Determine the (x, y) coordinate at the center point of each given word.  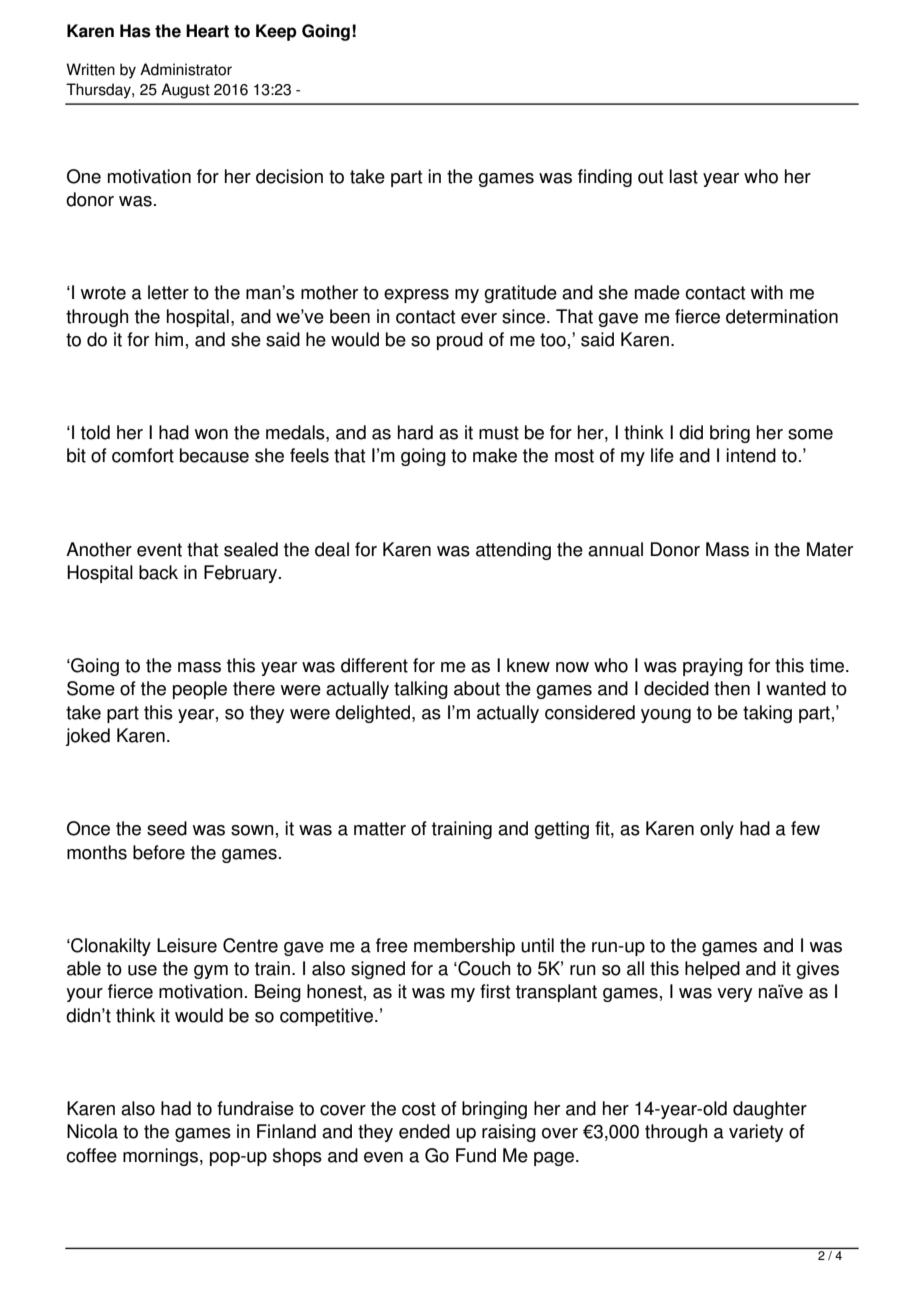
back (158, 572)
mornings (162, 1157)
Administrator (186, 69)
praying (713, 667)
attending (513, 551)
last (683, 176)
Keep (276, 32)
